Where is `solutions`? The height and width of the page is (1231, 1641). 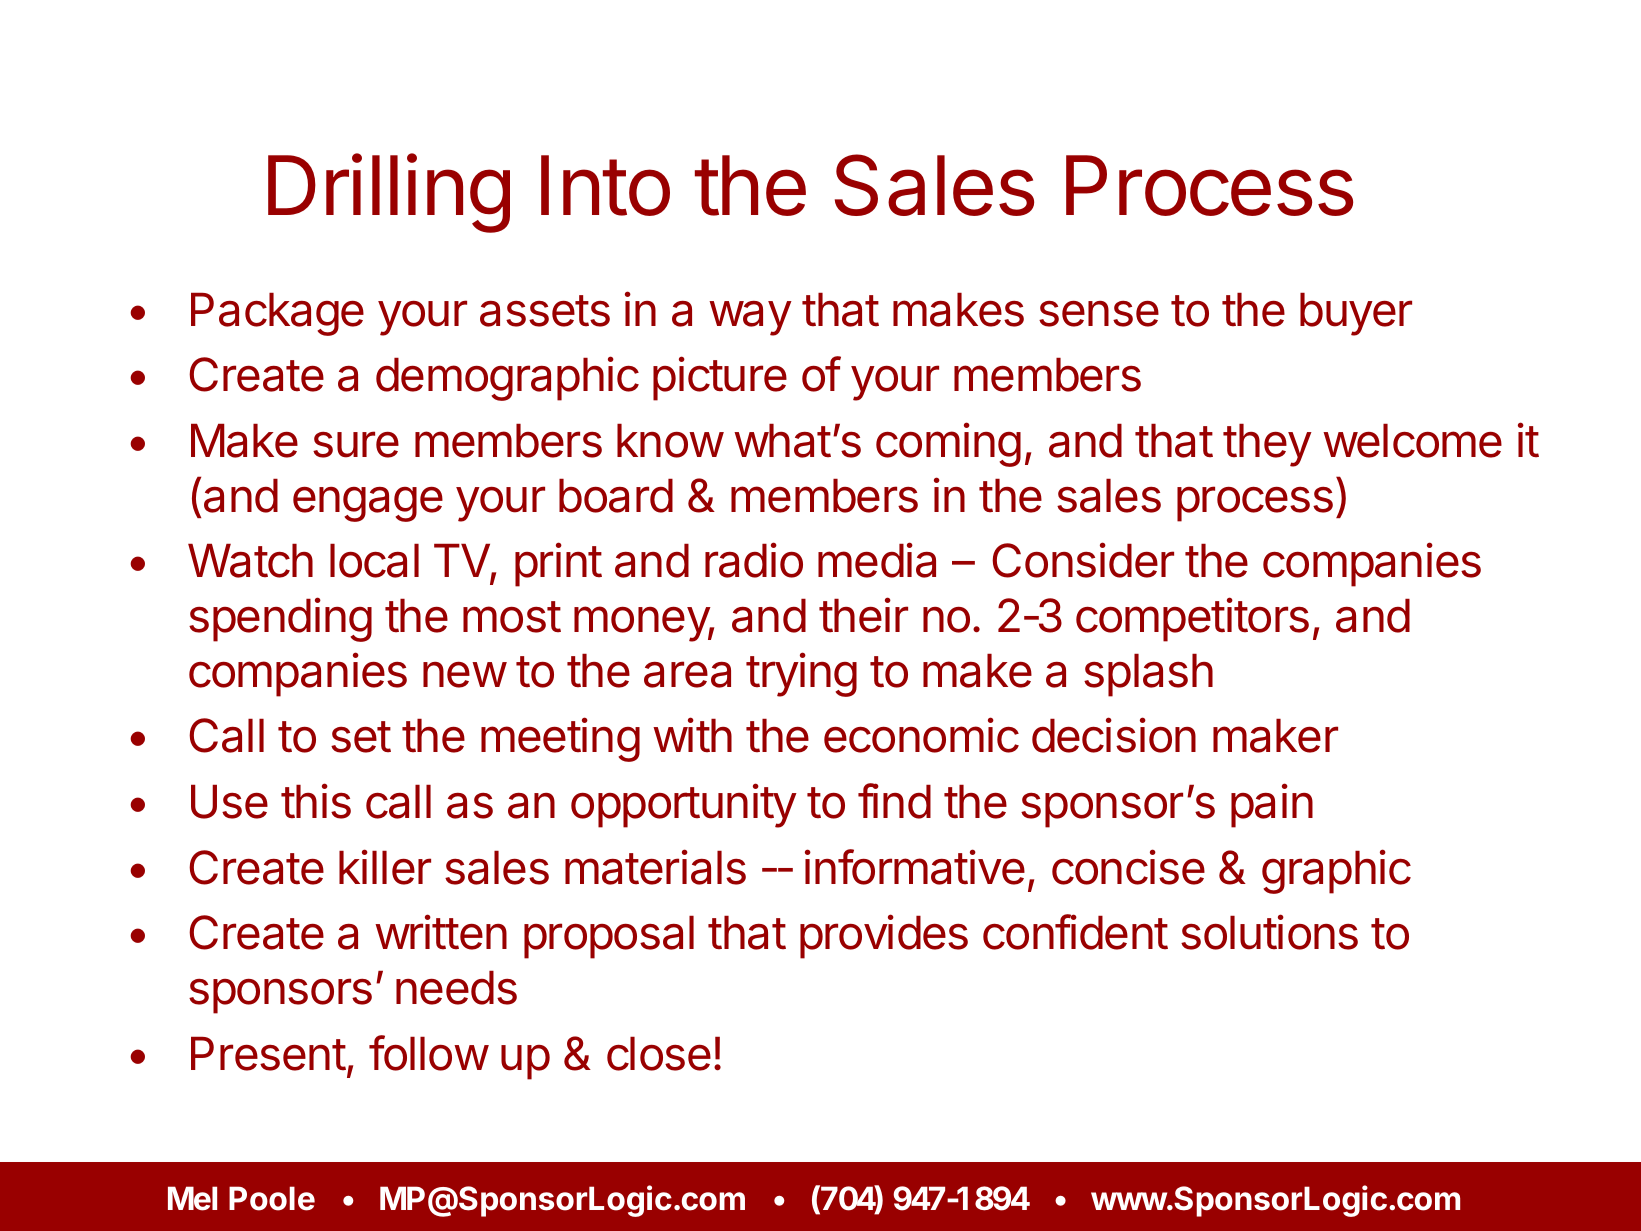
solutions is located at coordinates (1269, 932).
